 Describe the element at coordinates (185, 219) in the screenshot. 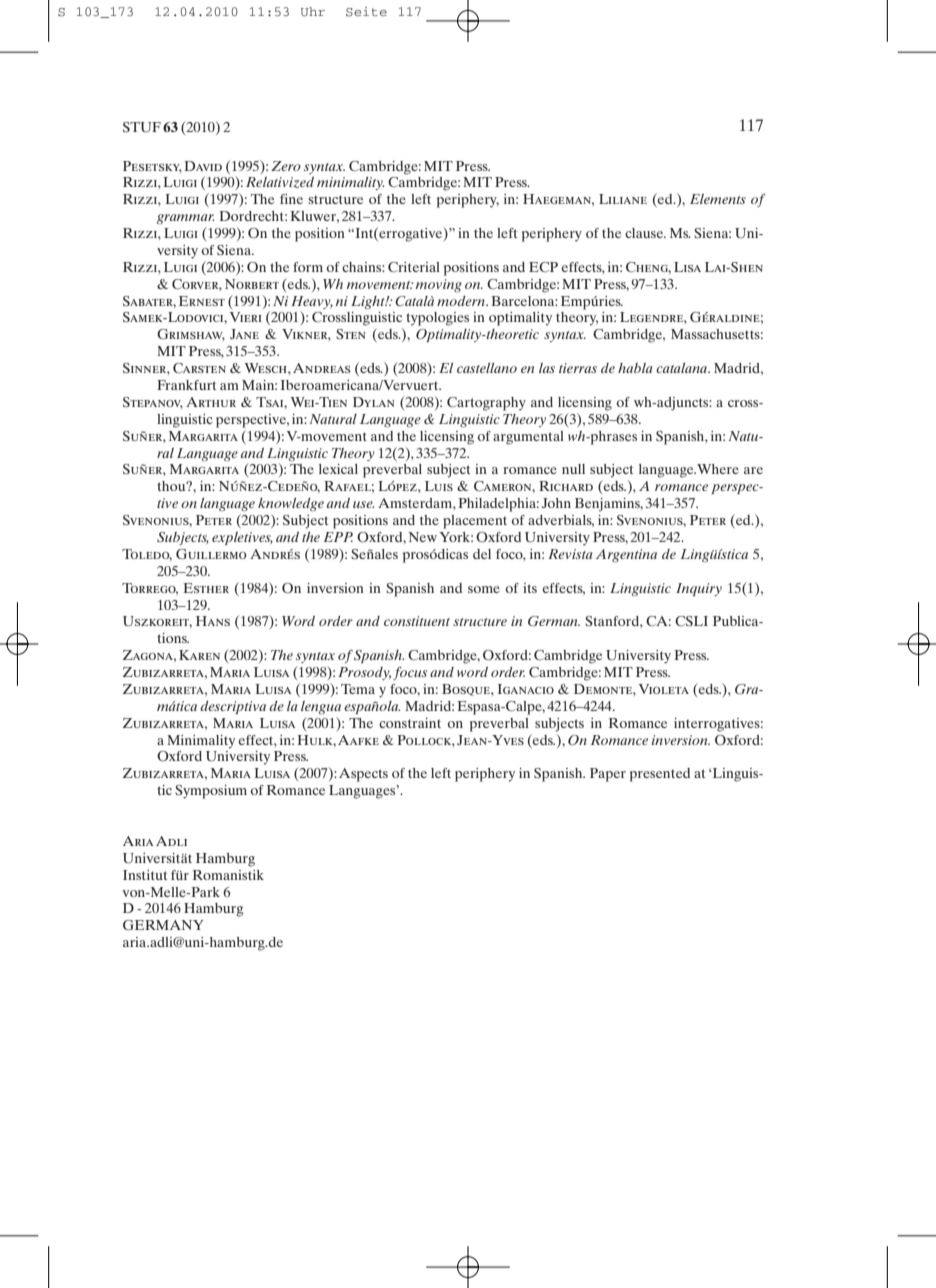

I see `grammar` at that location.
